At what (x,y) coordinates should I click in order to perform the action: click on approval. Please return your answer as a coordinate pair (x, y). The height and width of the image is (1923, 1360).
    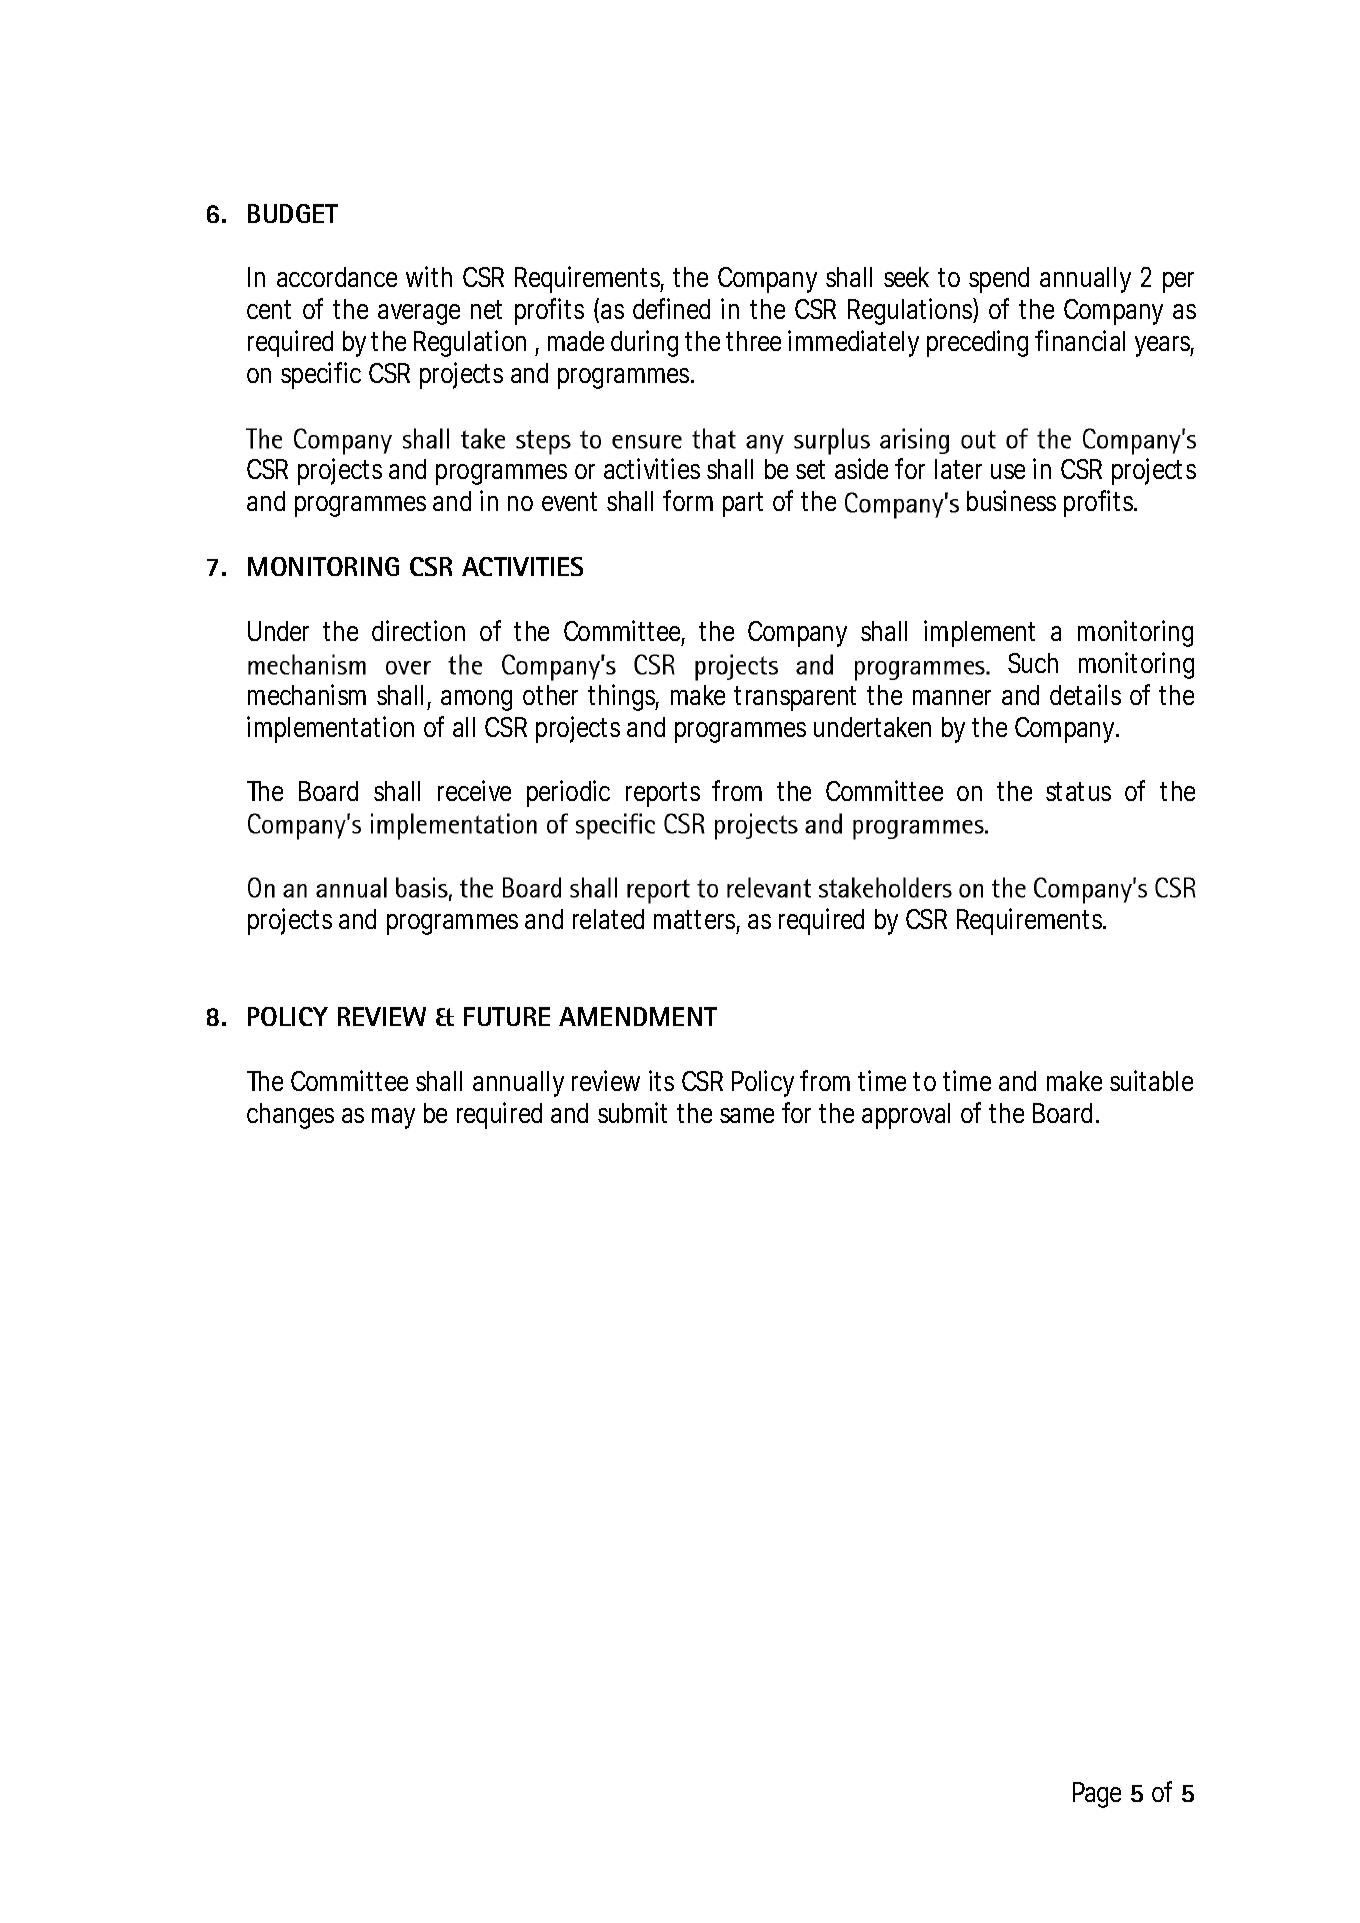
    Looking at the image, I should click on (906, 1116).
